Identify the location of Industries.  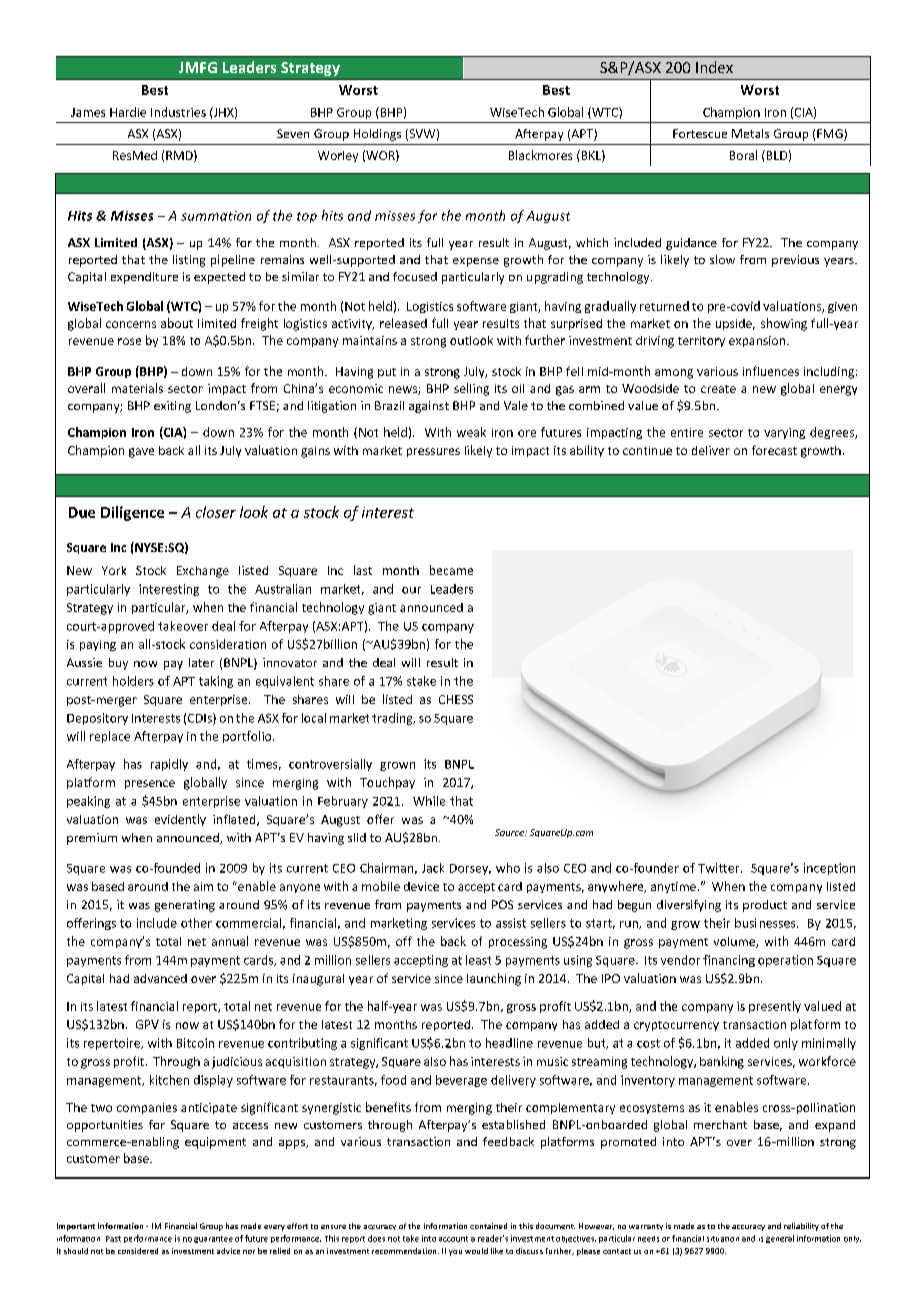
(178, 112).
